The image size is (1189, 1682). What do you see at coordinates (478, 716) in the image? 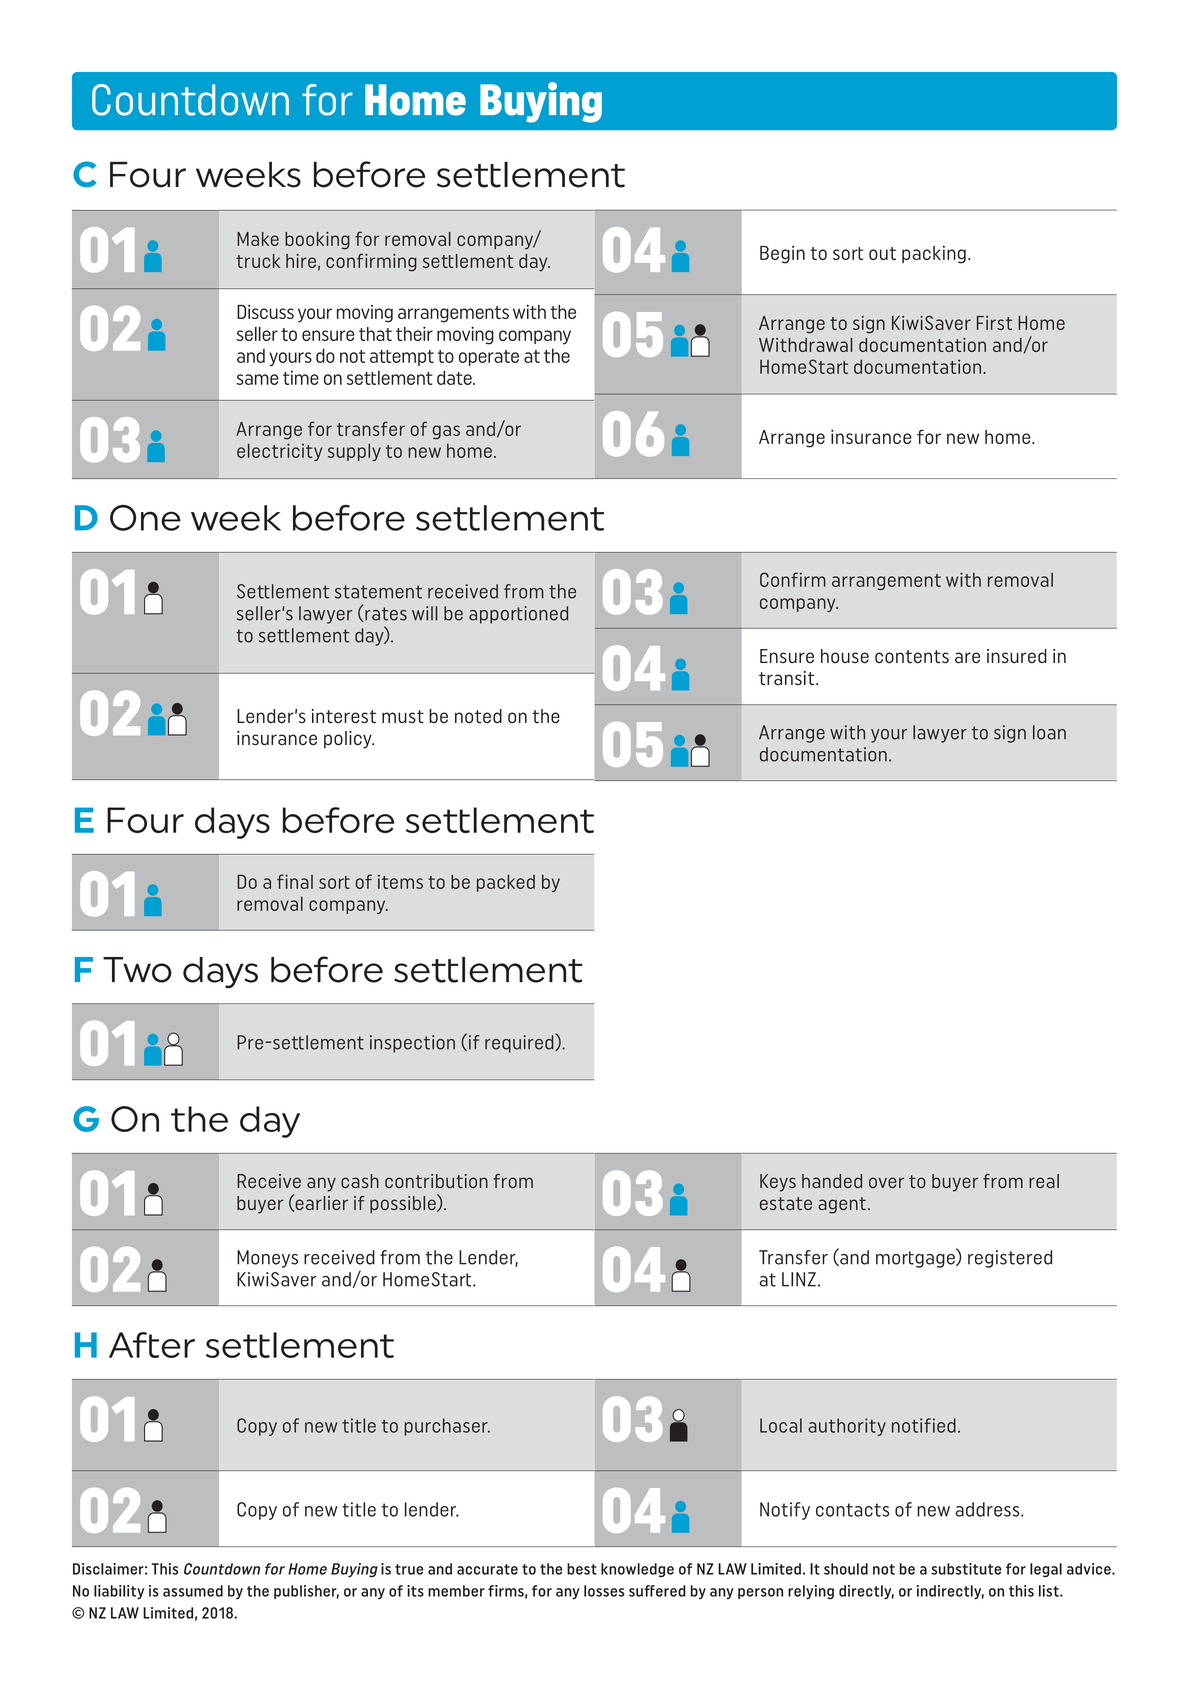
I see `noted` at bounding box center [478, 716].
